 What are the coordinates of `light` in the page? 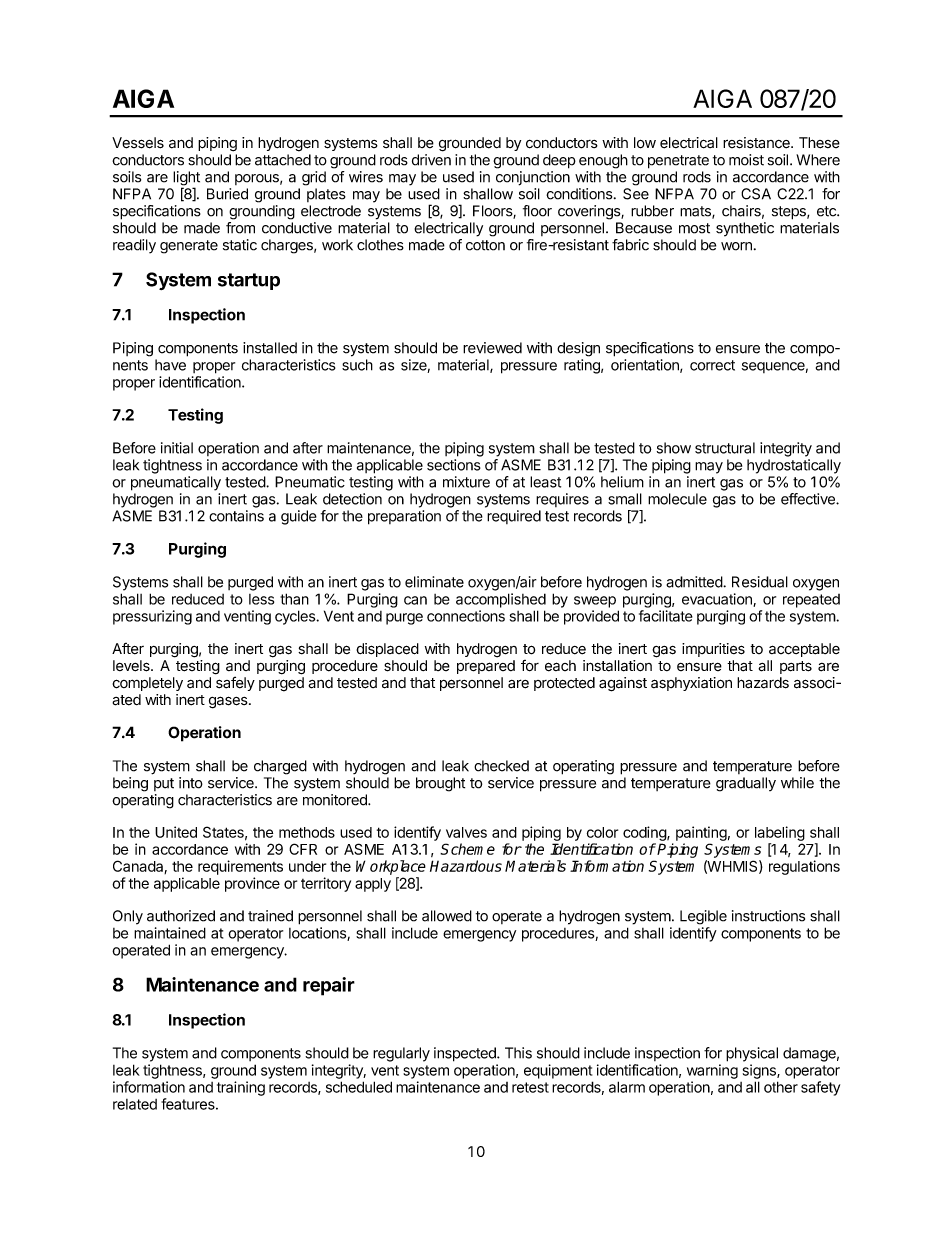 It's located at (186, 179).
